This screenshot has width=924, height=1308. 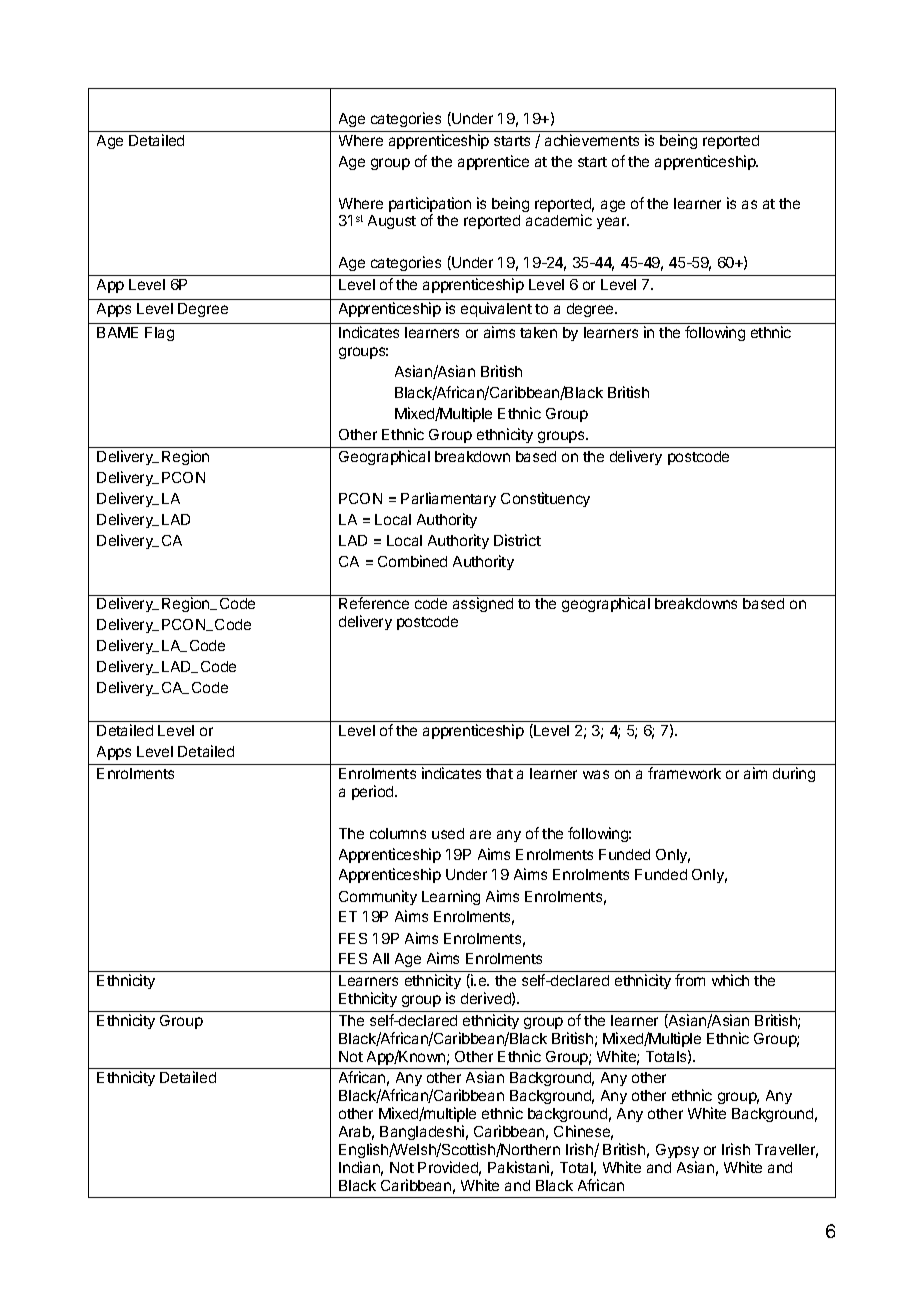 What do you see at coordinates (392, 222) in the screenshot?
I see `August` at bounding box center [392, 222].
